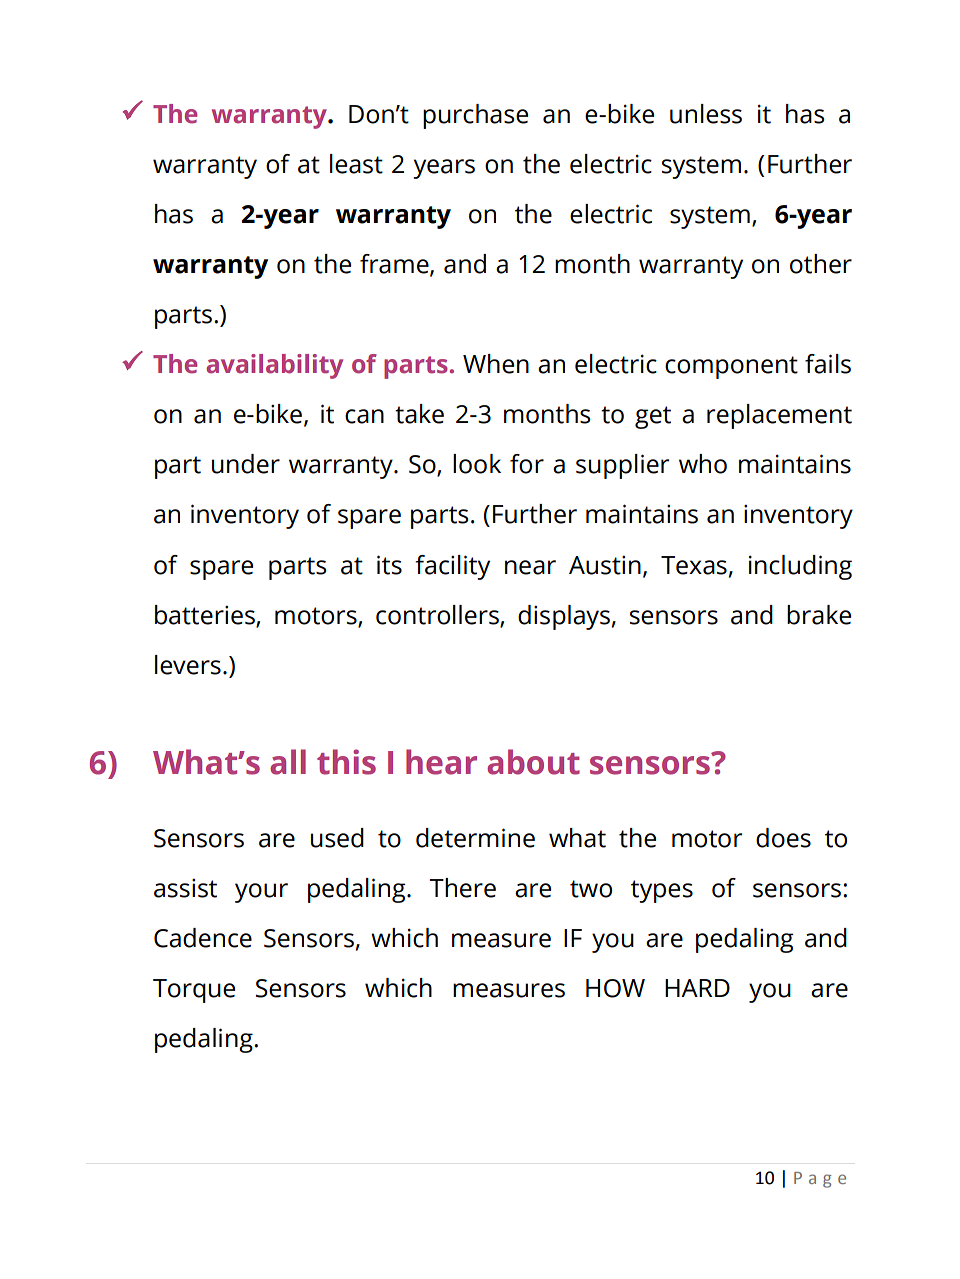 This page has height=1279, width=960. Describe the element at coordinates (783, 838) in the page. I see `does` at that location.
